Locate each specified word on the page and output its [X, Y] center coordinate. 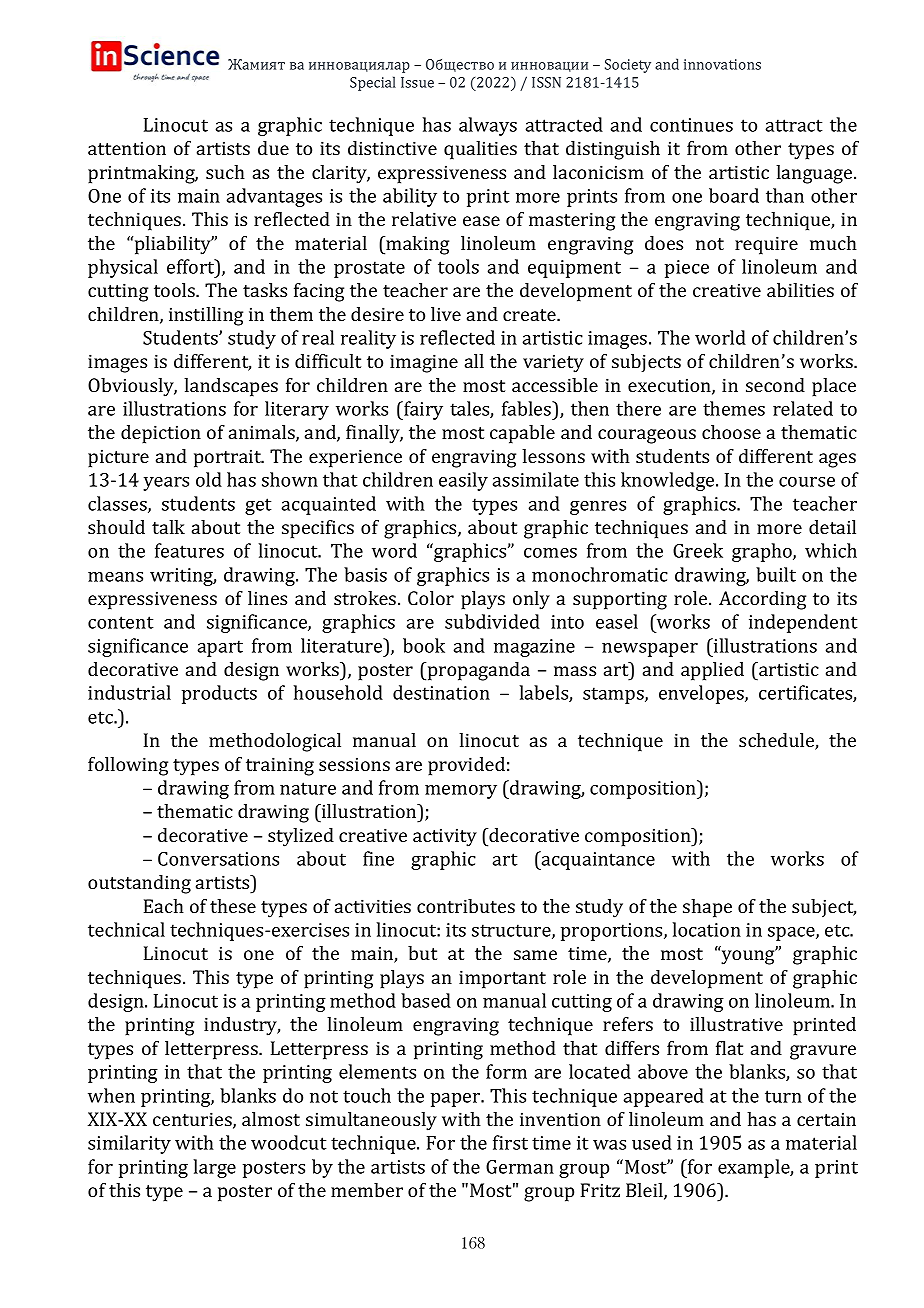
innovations [722, 64]
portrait [228, 458]
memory [461, 792]
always [488, 126]
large [215, 1168]
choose [731, 432]
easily [463, 481]
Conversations [218, 859]
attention [127, 148]
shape [707, 908]
